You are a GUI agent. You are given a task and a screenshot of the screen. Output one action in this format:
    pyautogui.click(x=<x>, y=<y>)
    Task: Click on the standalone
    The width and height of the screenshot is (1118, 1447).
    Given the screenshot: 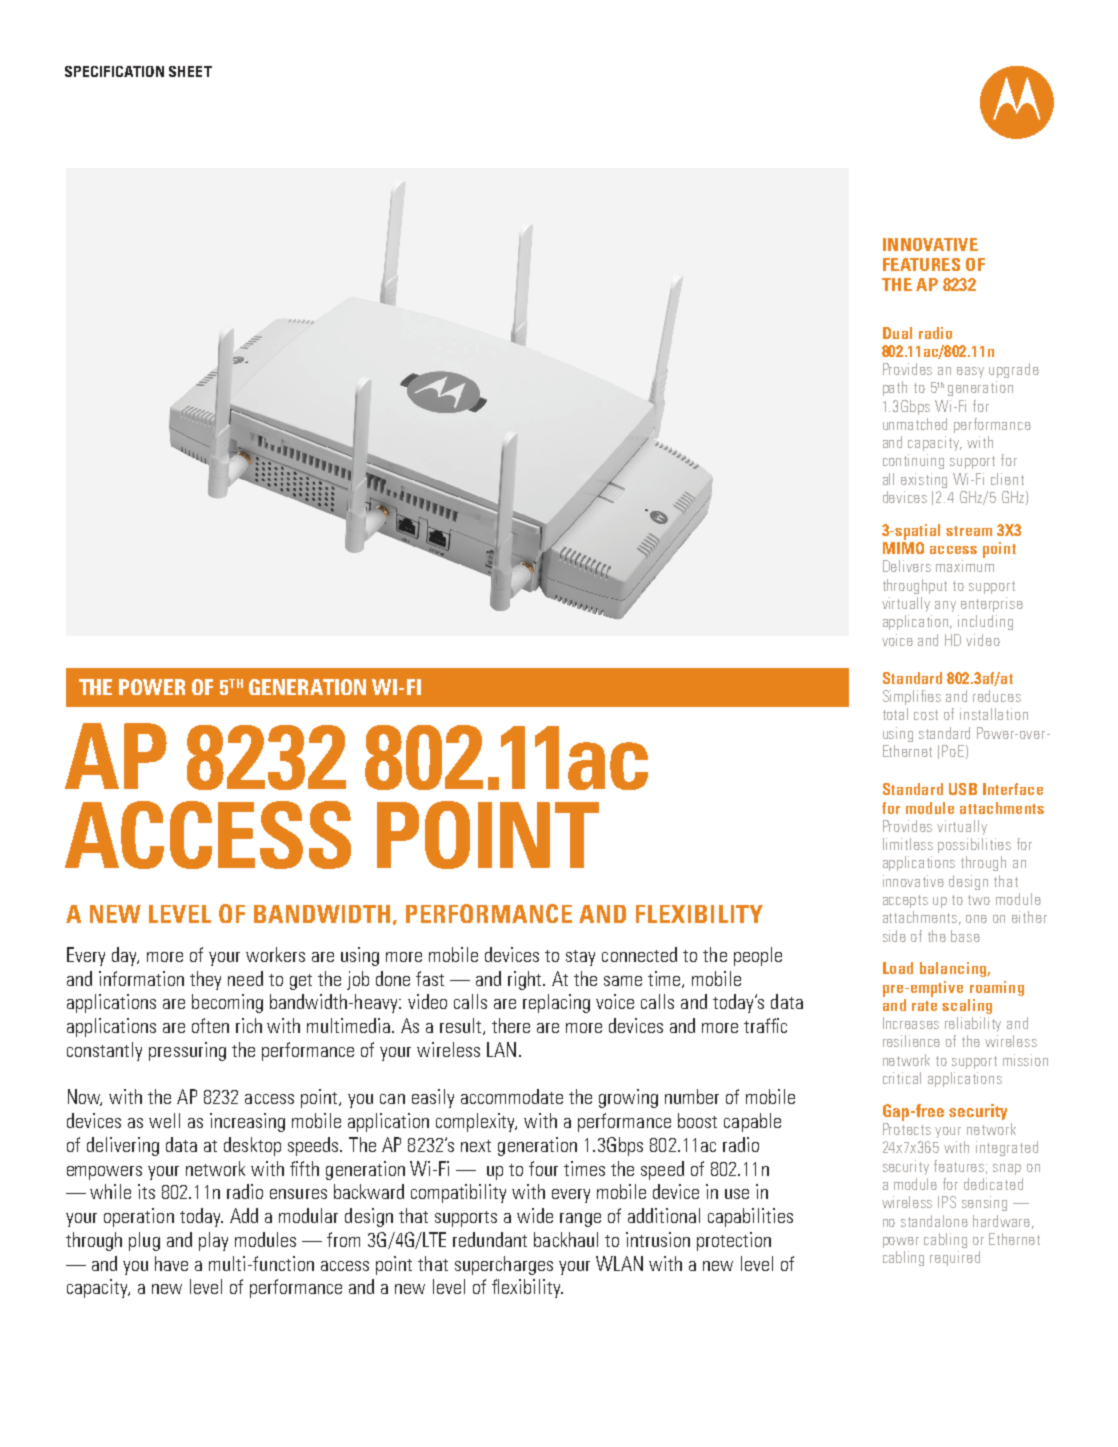 What is the action you would take?
    pyautogui.click(x=934, y=1221)
